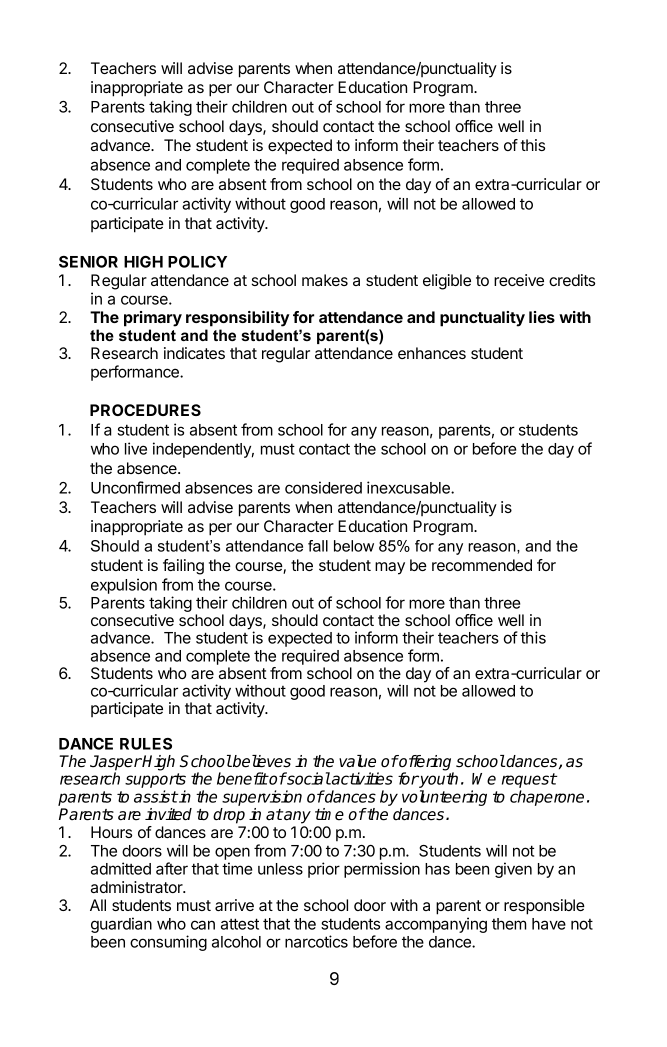 This image has width=667, height=1047. I want to click on recommended, so click(482, 565).
